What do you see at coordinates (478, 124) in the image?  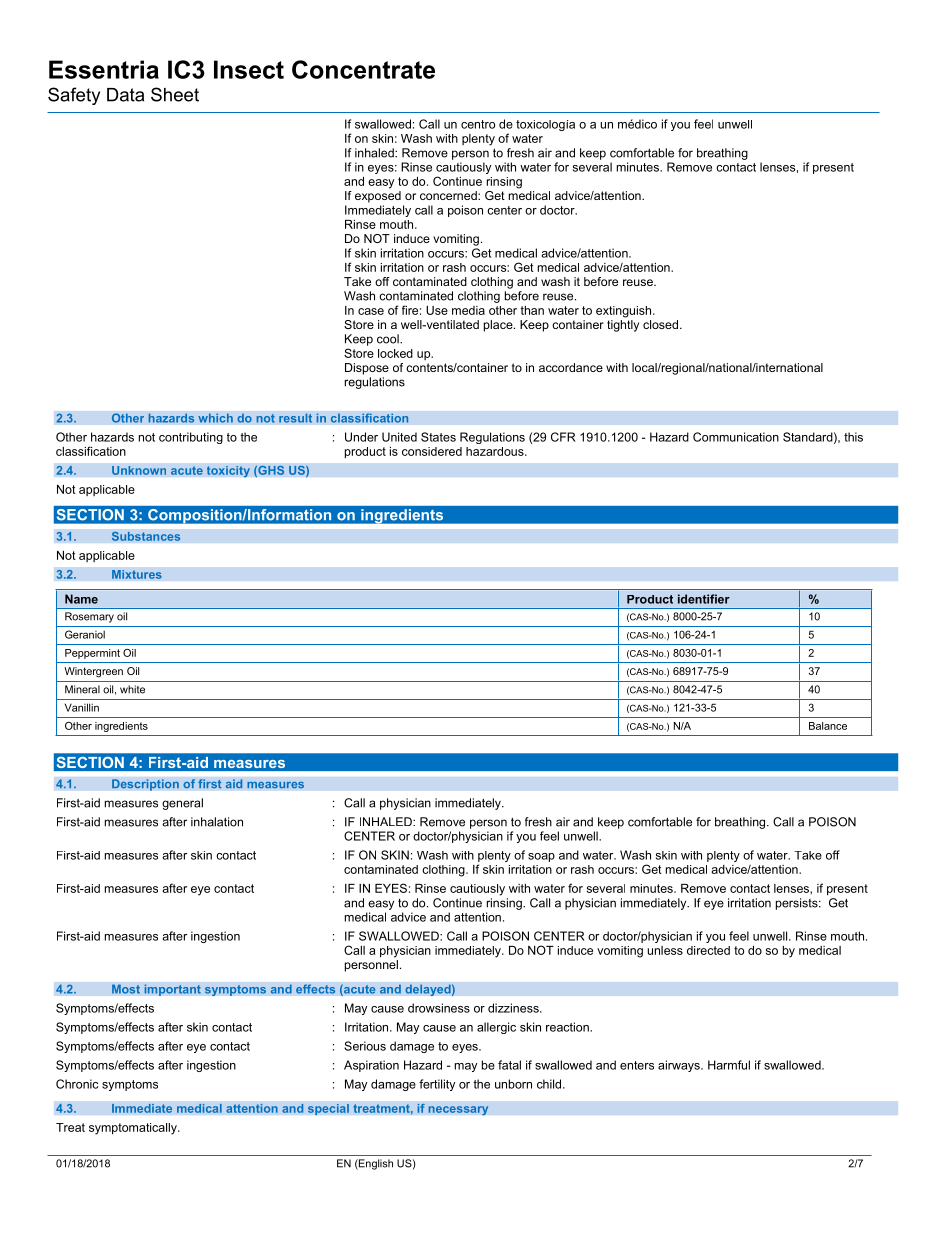 I see `centro` at bounding box center [478, 124].
